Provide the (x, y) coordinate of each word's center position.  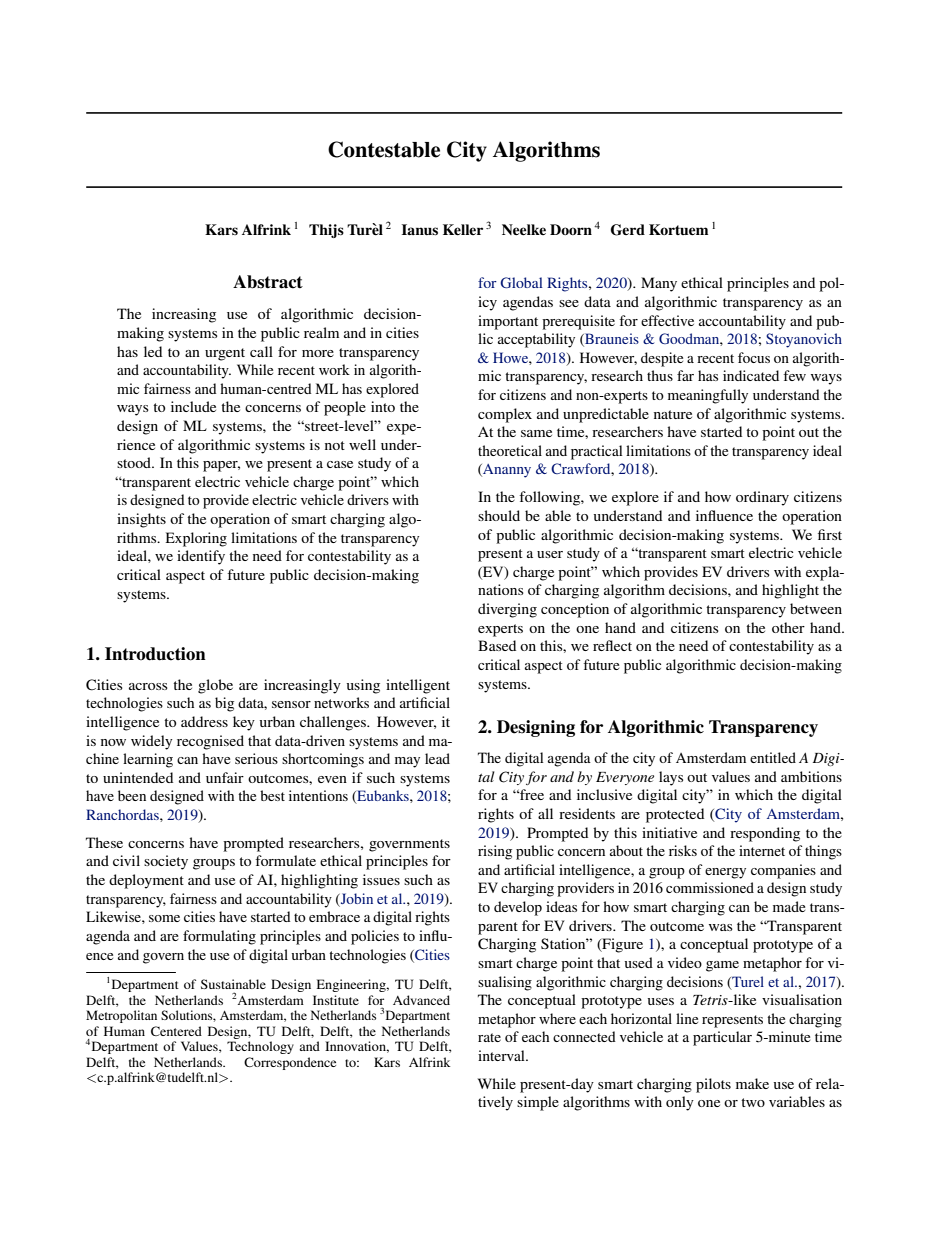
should (499, 515)
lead (437, 758)
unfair (225, 777)
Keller (463, 229)
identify (201, 557)
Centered (176, 1031)
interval (502, 1055)
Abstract (268, 282)
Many (659, 284)
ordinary (762, 498)
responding (765, 834)
